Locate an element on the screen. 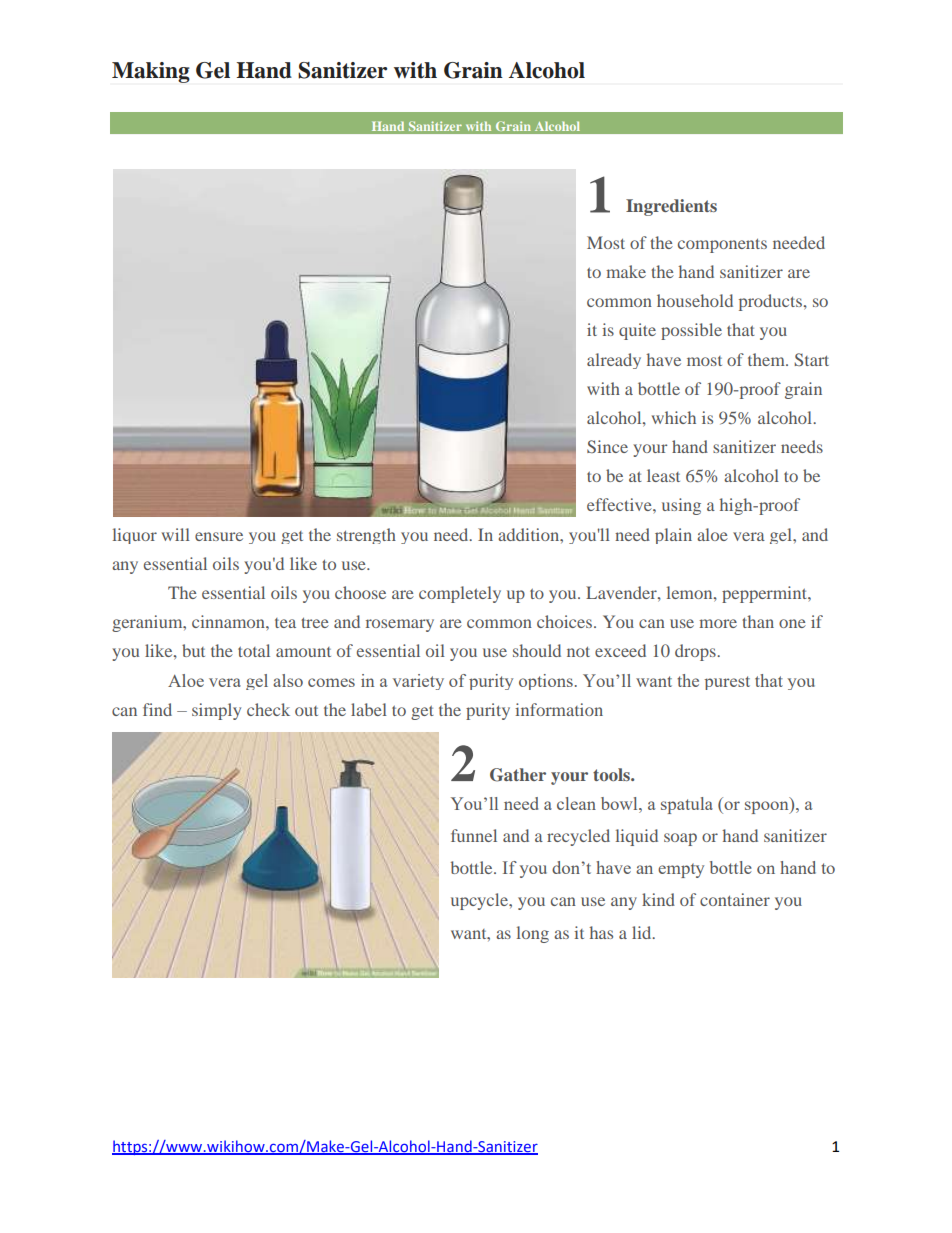  strength is located at coordinates (366, 536).
